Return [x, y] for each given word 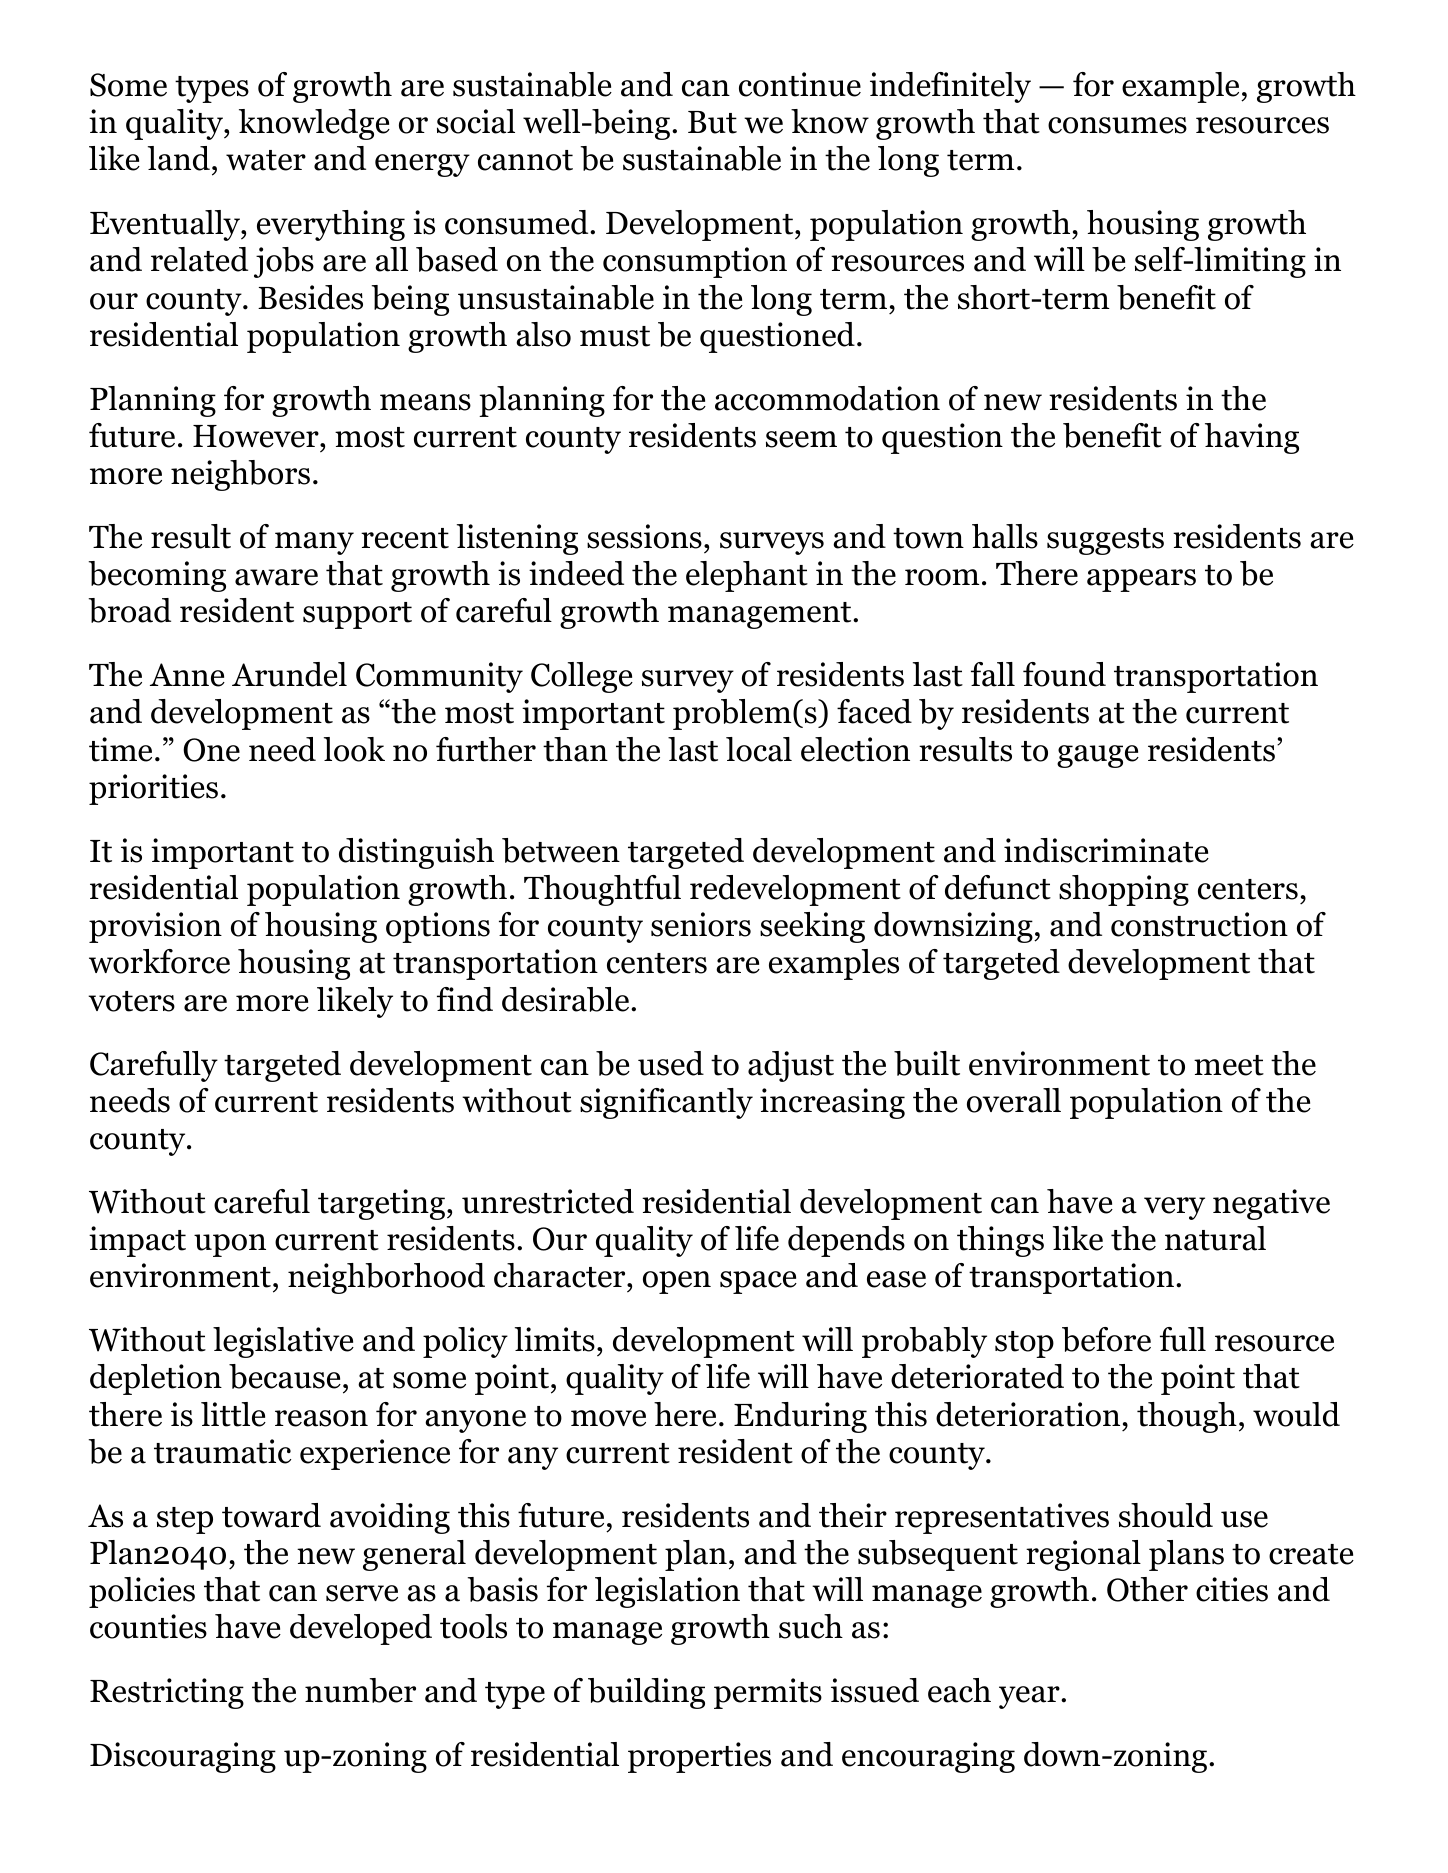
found [1064, 674]
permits [768, 1693]
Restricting [167, 1693]
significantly [666, 1103]
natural [1215, 1238]
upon [230, 1245]
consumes [1117, 125]
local [759, 749]
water [266, 160]
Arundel [289, 674]
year [1029, 1697]
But [712, 122]
